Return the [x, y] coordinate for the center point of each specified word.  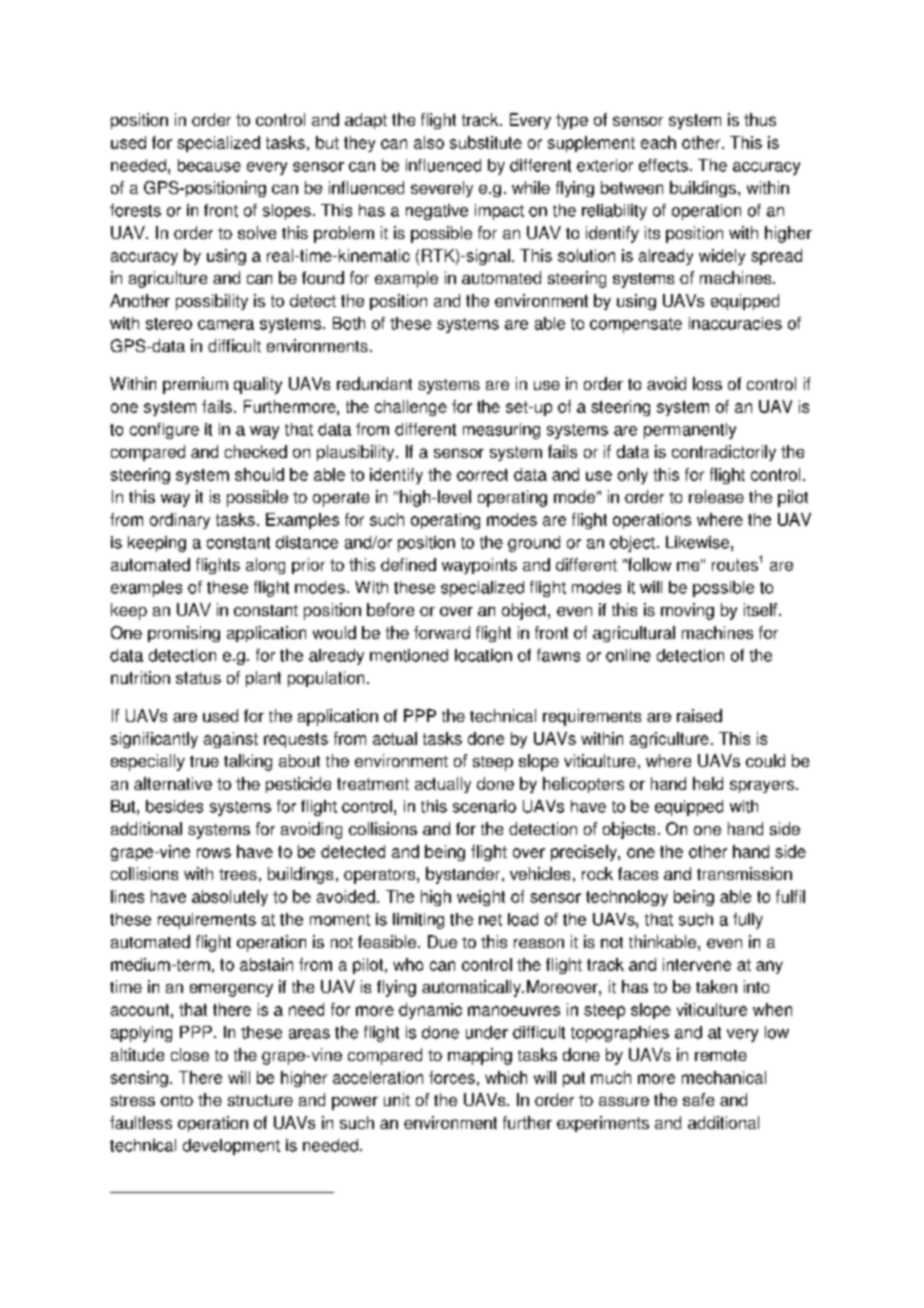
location [483, 655]
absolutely [230, 898]
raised [699, 715]
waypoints [479, 566]
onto [177, 1100]
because [209, 165]
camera [226, 325]
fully [748, 921]
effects [663, 165]
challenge [411, 408]
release [716, 496]
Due [442, 941]
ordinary [180, 521]
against [231, 740]
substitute [486, 142]
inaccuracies [735, 323]
